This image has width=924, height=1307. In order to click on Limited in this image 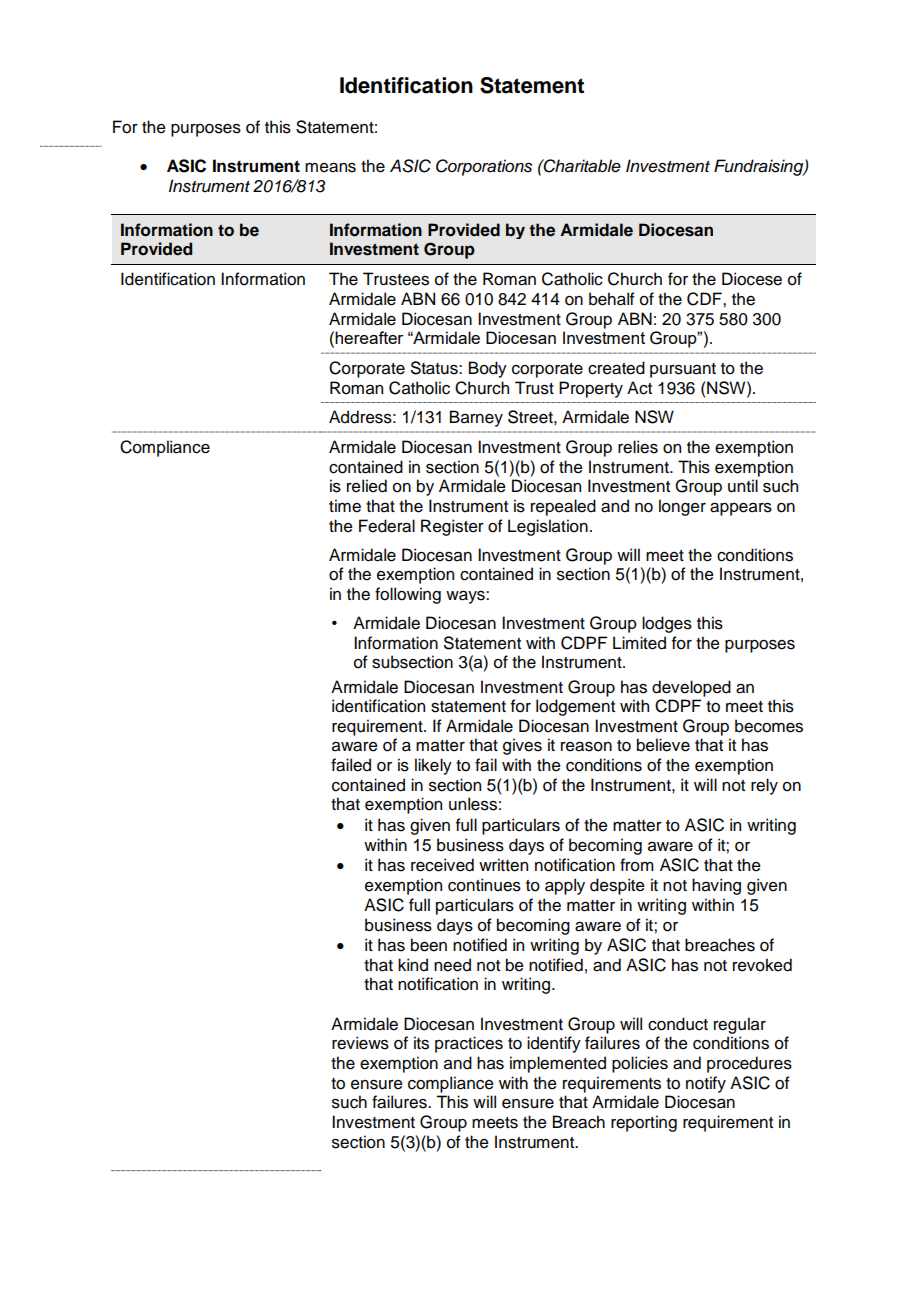, I will do `click(639, 643)`.
